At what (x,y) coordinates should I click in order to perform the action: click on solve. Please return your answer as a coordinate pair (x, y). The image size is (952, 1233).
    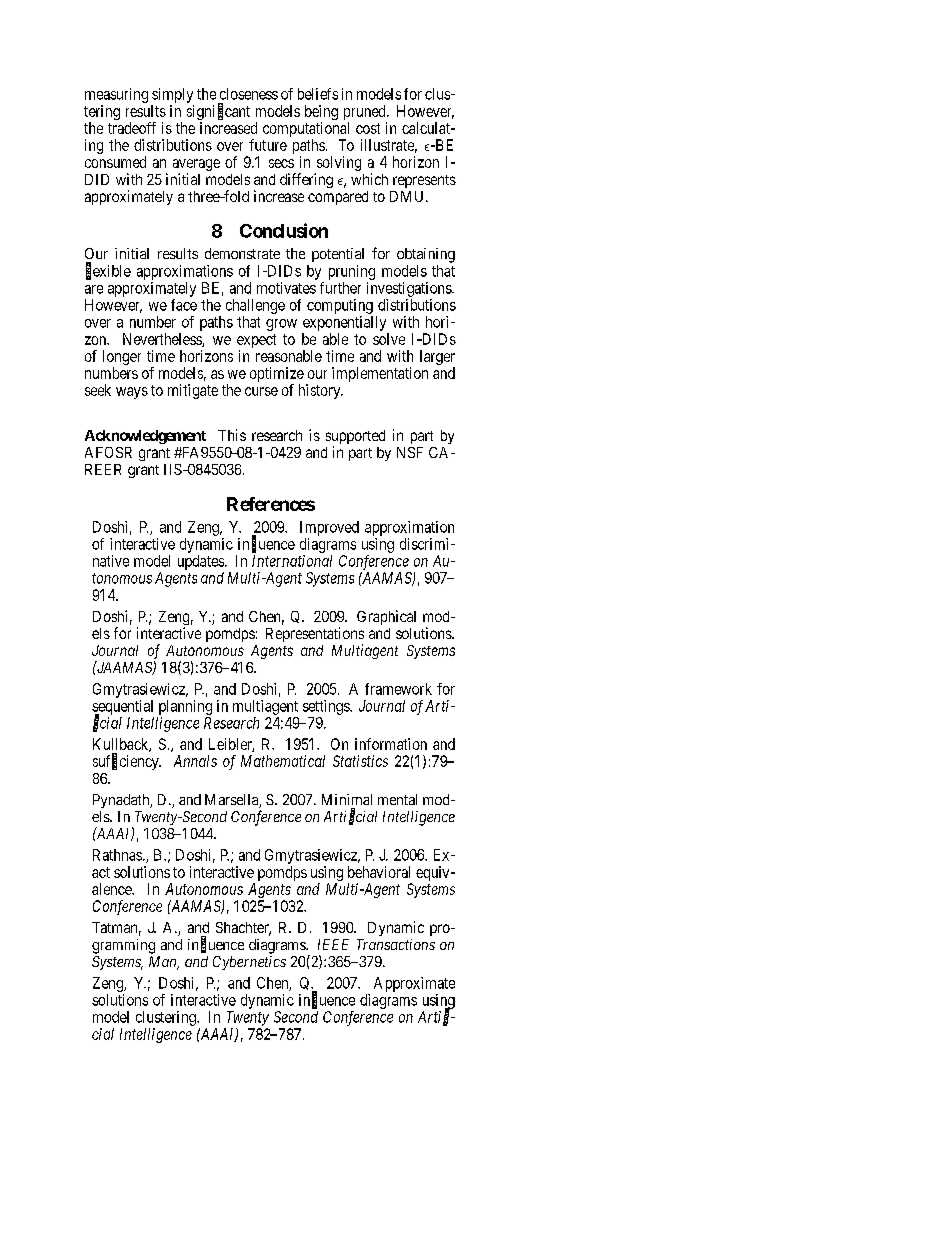
    Looking at the image, I should click on (389, 339).
